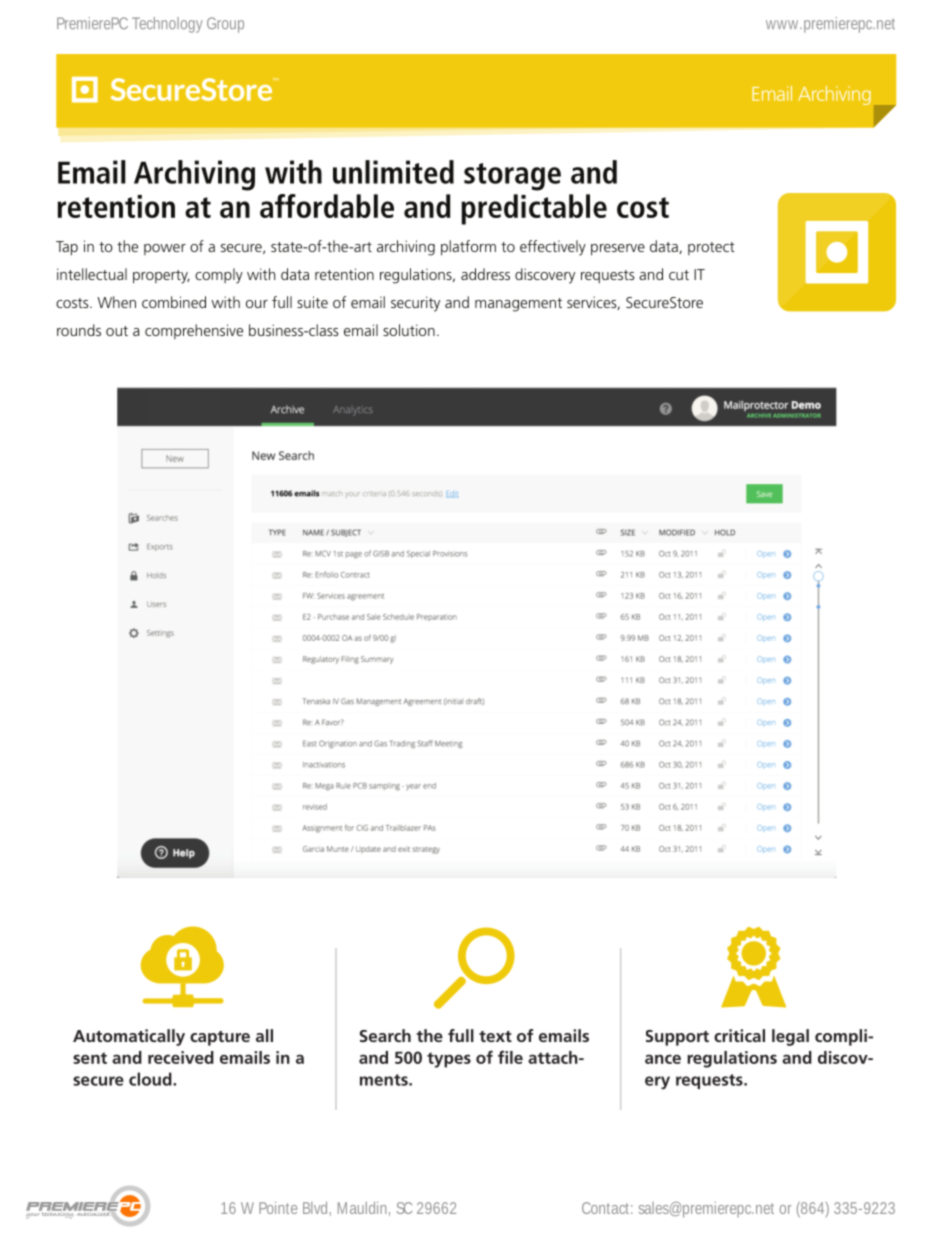 The image size is (952, 1233). Describe the element at coordinates (117, 331) in the screenshot. I see `out` at that location.
